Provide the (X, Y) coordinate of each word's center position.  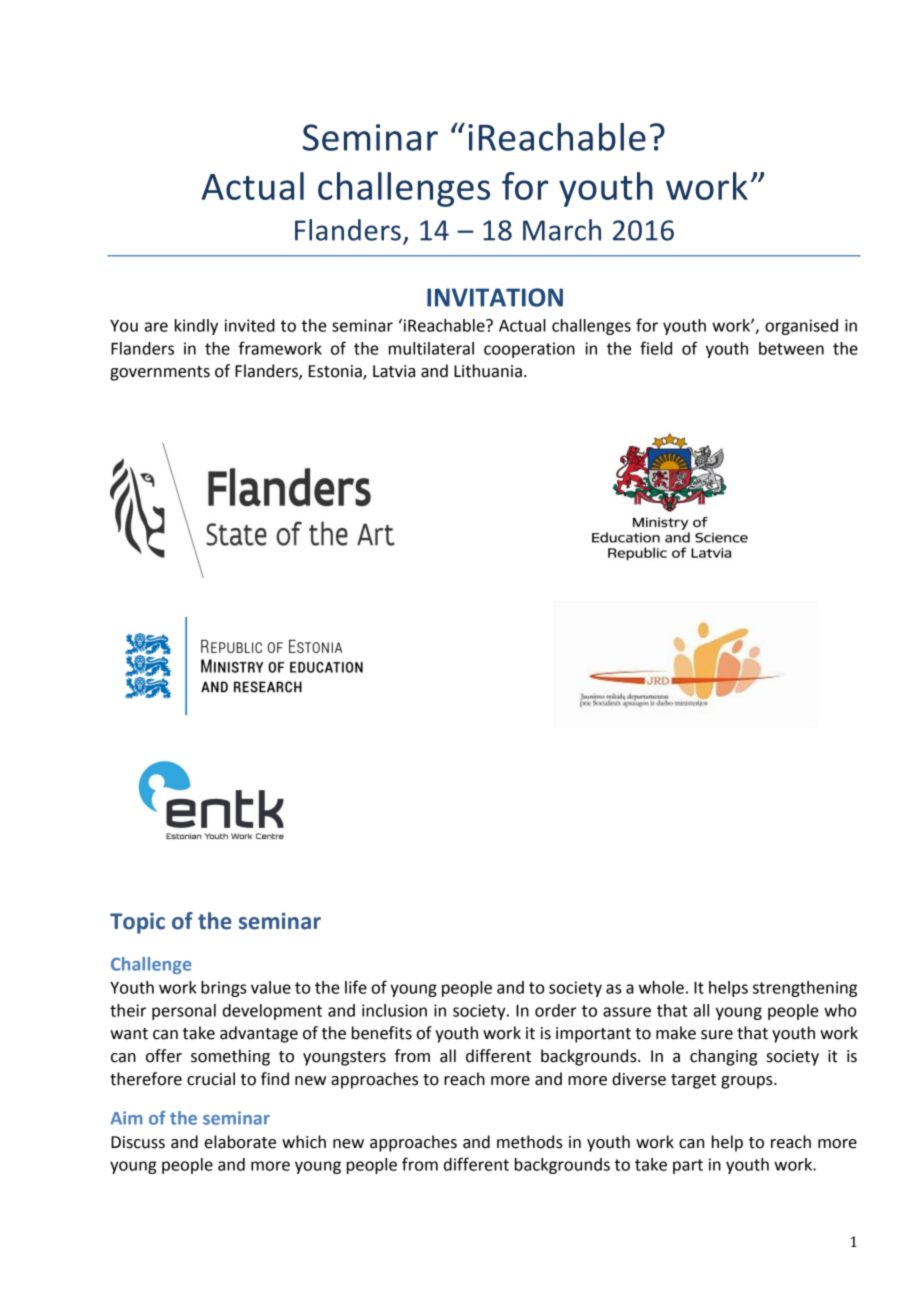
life (356, 987)
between (791, 348)
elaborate (240, 1142)
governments (160, 373)
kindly (196, 327)
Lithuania (488, 371)
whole (661, 987)
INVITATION (495, 297)
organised (801, 327)
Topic (137, 923)
